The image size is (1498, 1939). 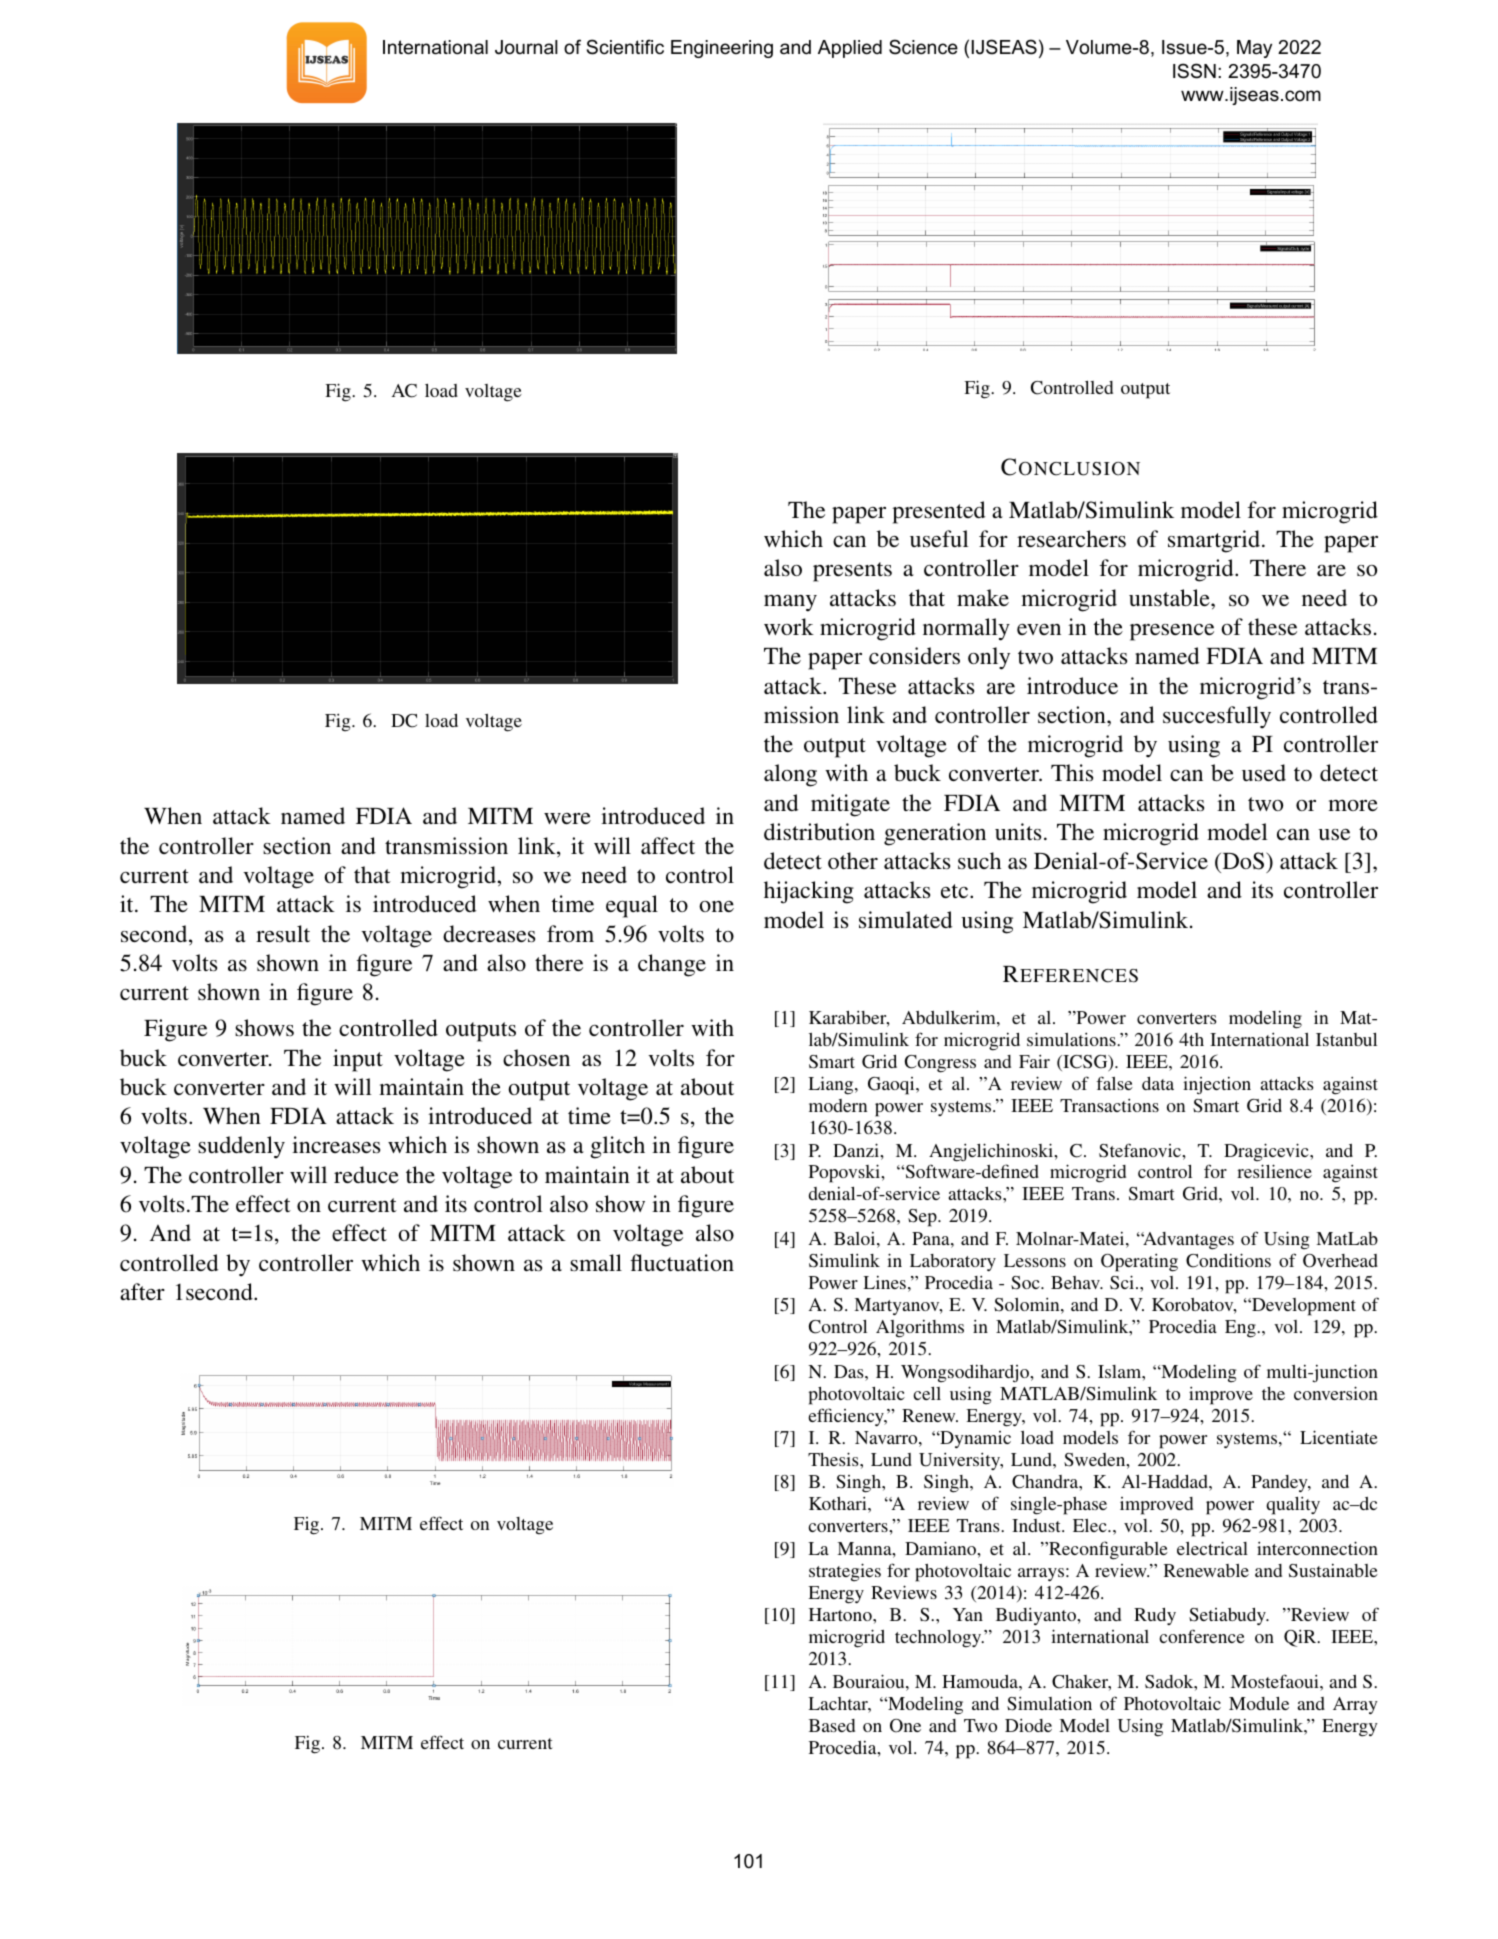 What do you see at coordinates (1071, 538) in the screenshot?
I see `researchers` at bounding box center [1071, 538].
